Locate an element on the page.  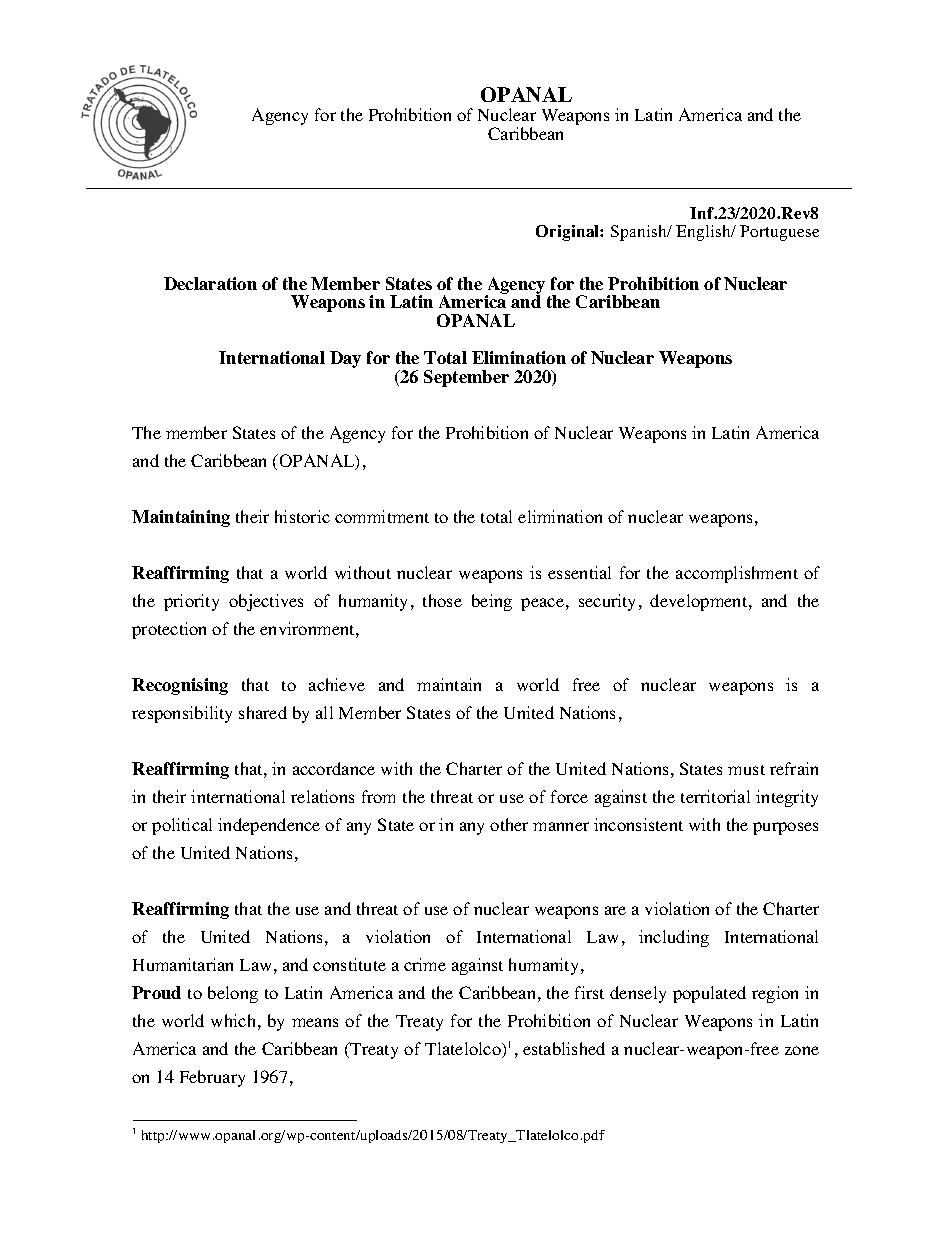
established is located at coordinates (564, 1048).
